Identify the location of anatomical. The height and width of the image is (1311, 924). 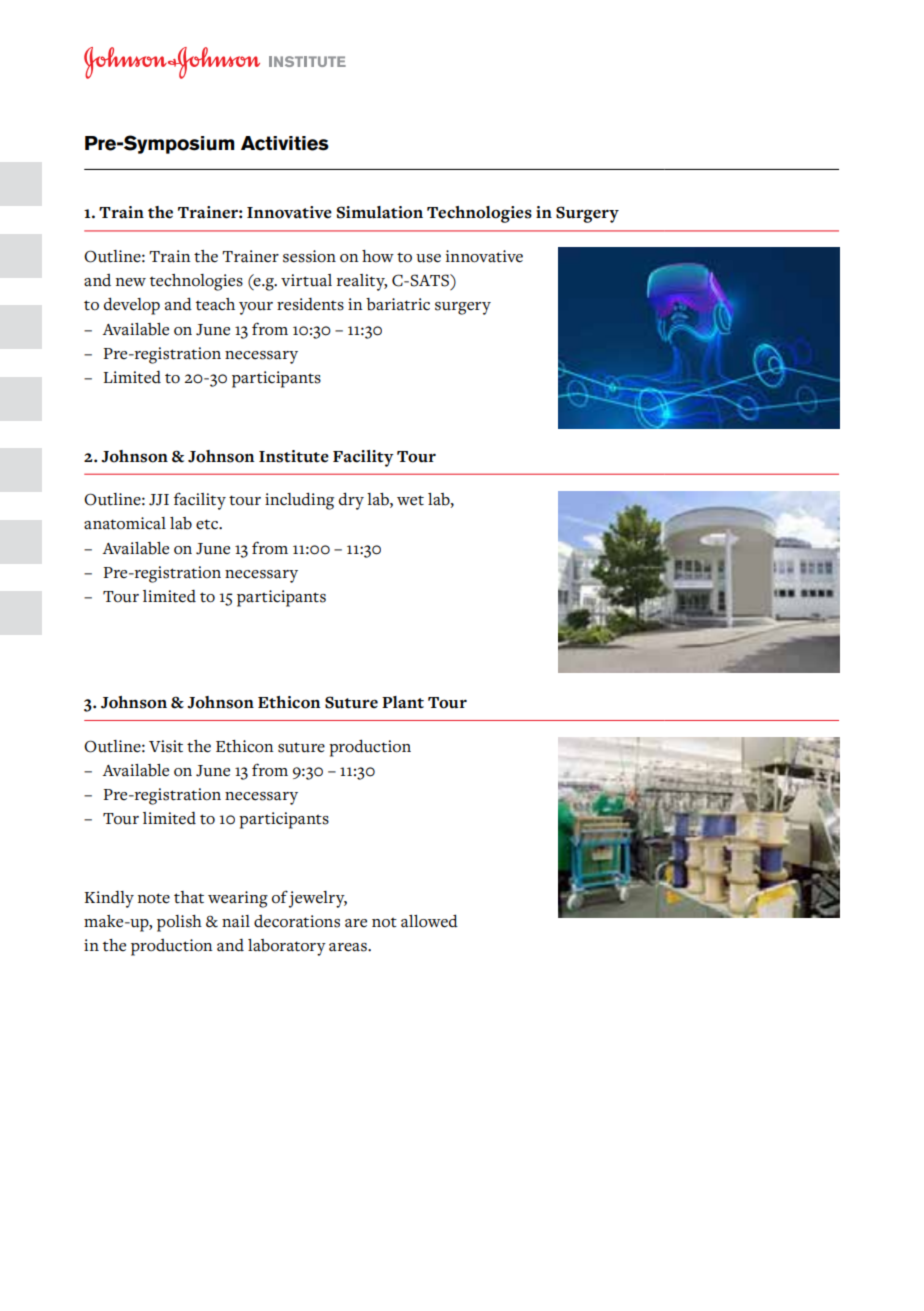
(125, 523).
